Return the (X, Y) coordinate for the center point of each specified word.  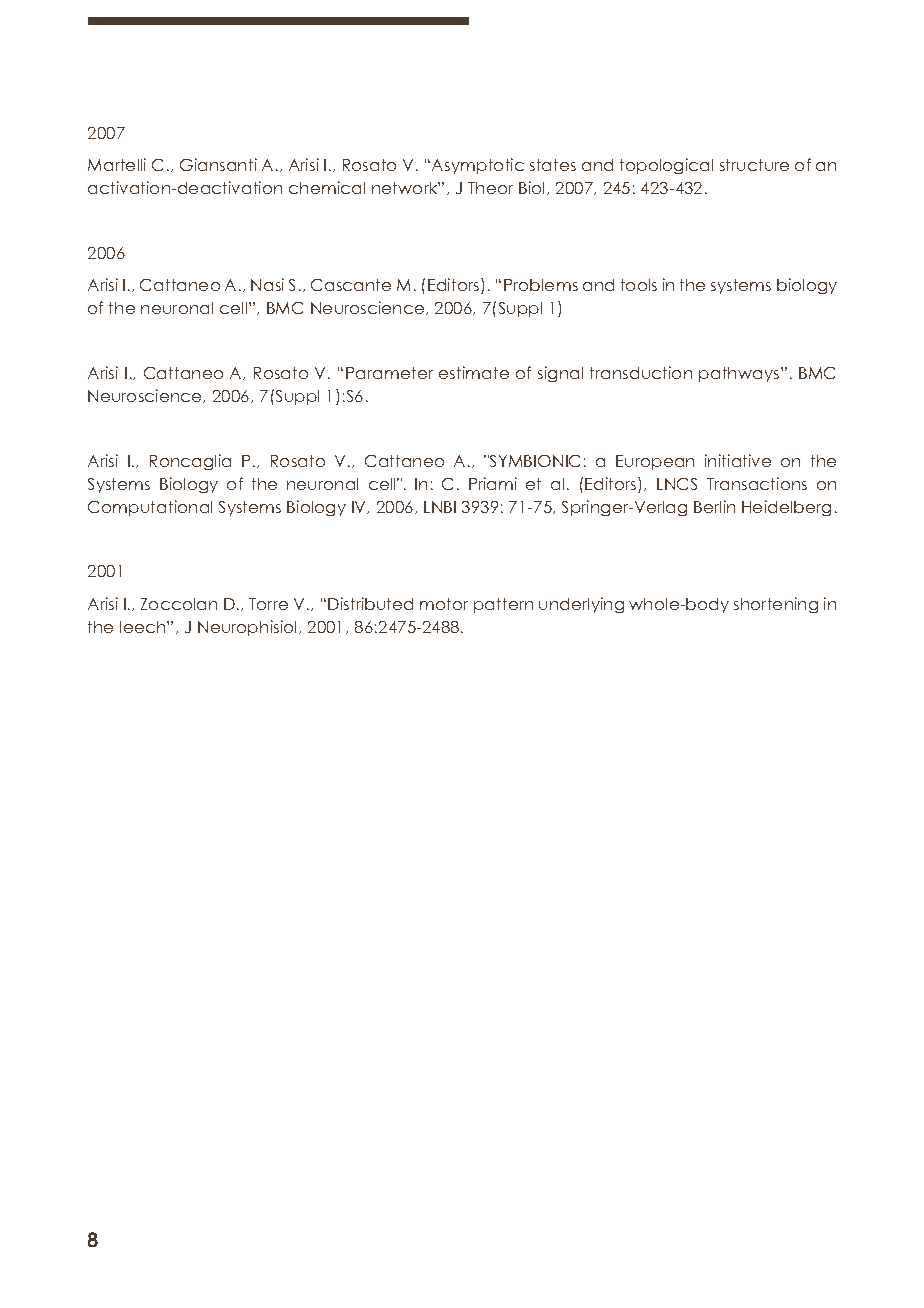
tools (639, 285)
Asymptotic (478, 166)
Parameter (389, 373)
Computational (150, 508)
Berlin (714, 506)
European (655, 462)
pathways (740, 374)
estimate (474, 372)
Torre (268, 604)
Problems (541, 285)
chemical (327, 187)
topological (666, 166)
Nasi (267, 284)
